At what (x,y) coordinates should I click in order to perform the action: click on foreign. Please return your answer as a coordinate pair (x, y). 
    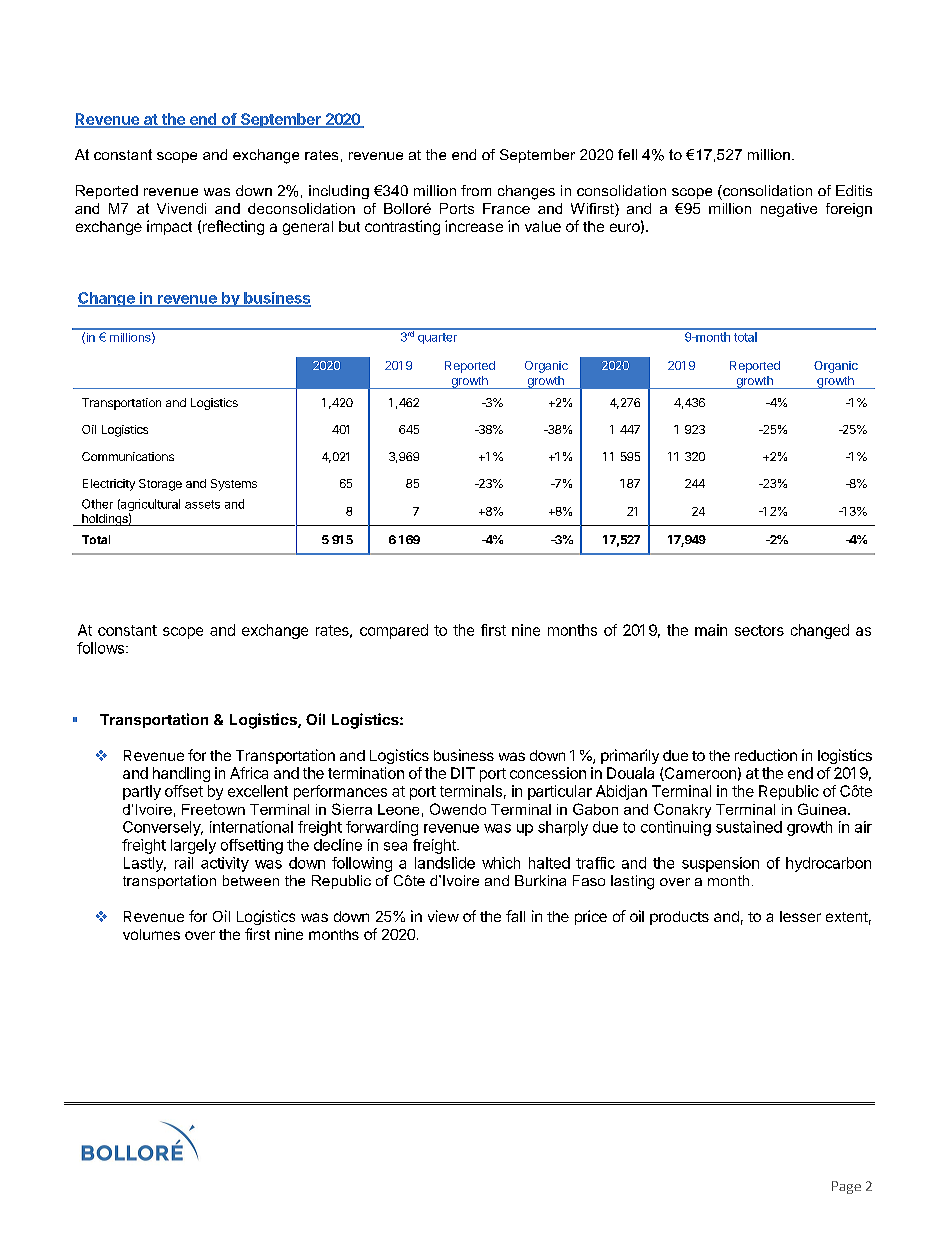
    Looking at the image, I should click on (849, 210).
